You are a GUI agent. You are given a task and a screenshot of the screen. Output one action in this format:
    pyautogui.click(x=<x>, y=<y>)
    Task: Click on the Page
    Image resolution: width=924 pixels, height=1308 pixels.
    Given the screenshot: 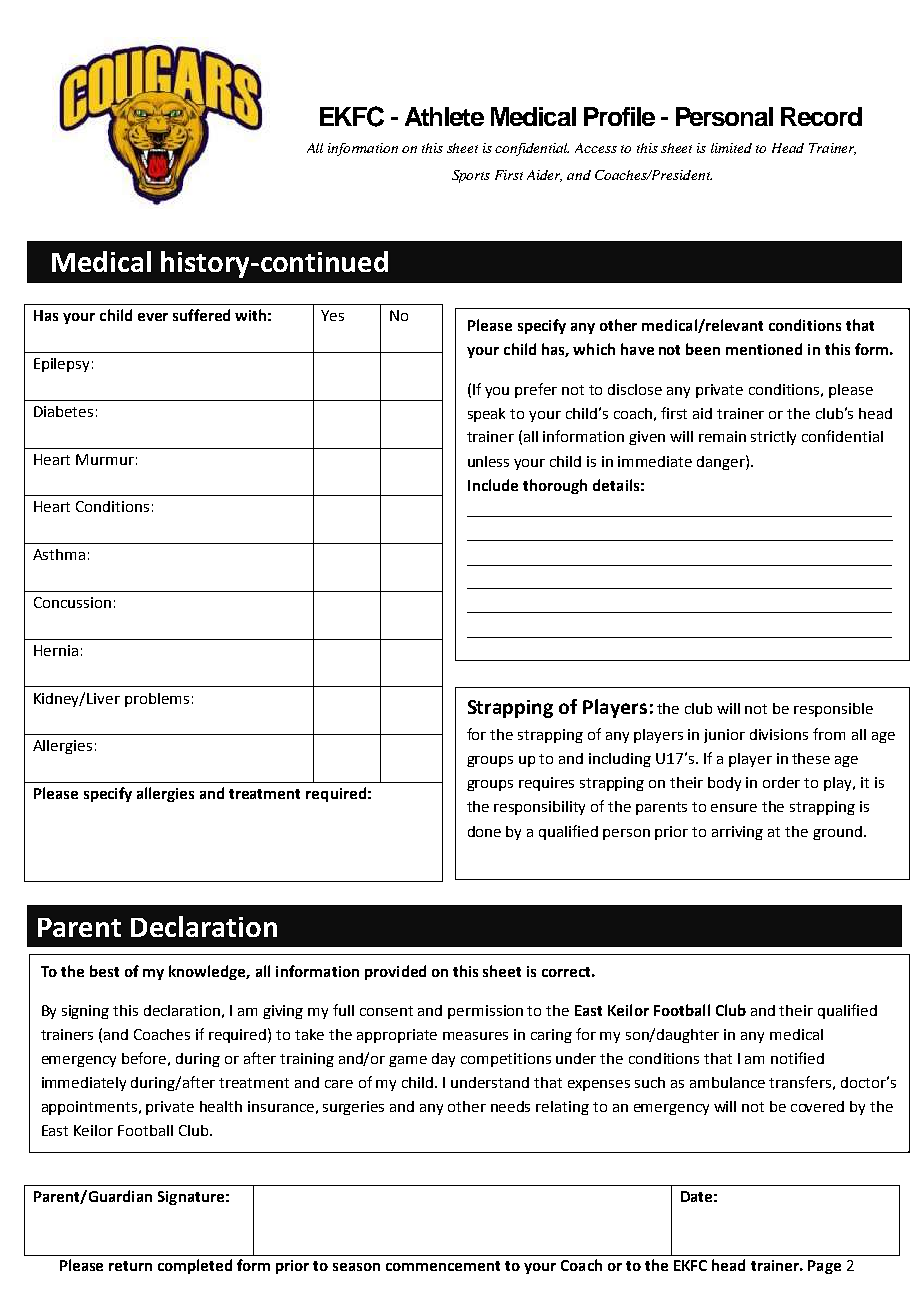 What is the action you would take?
    pyautogui.click(x=824, y=1267)
